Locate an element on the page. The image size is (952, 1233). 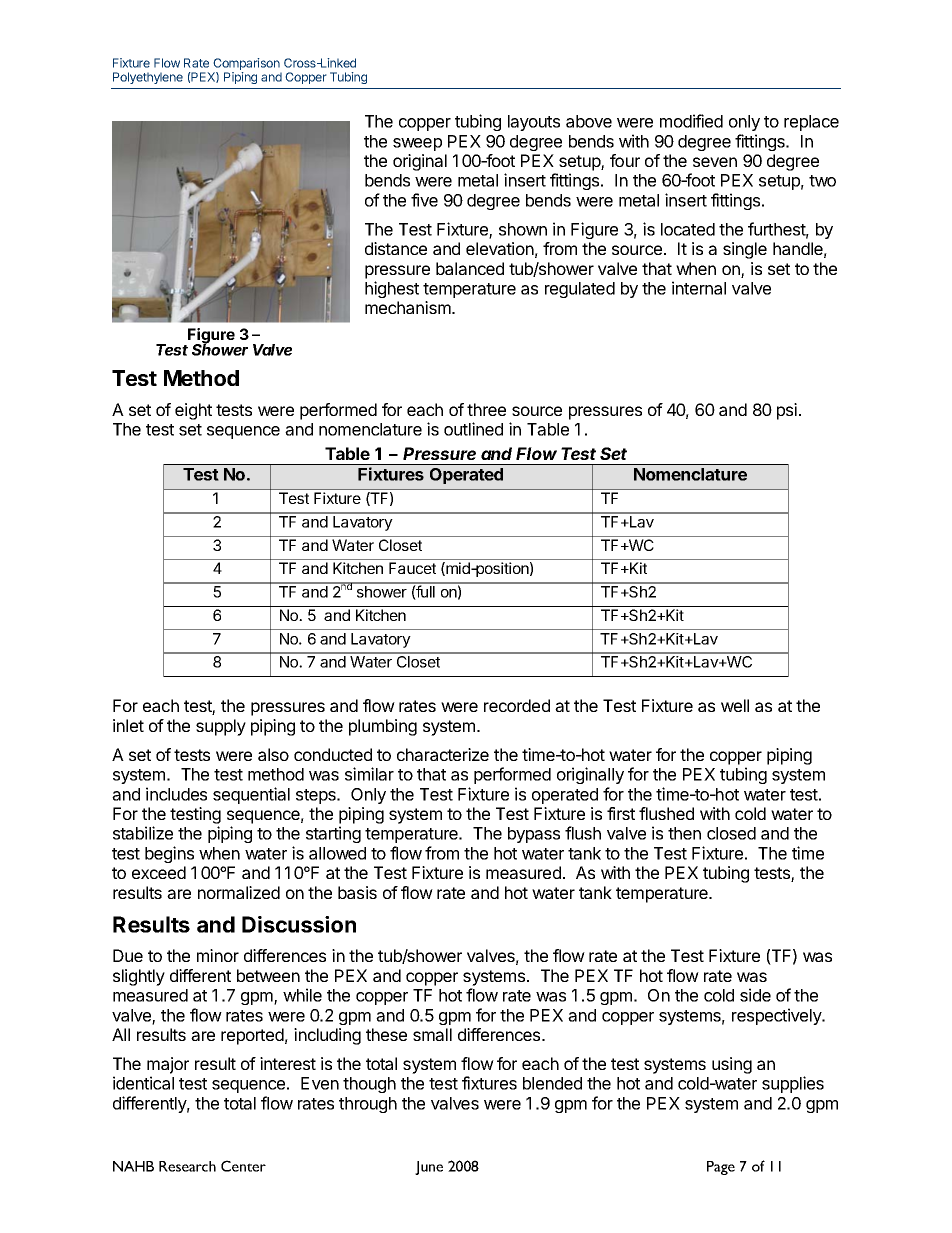
outlined is located at coordinates (473, 429).
